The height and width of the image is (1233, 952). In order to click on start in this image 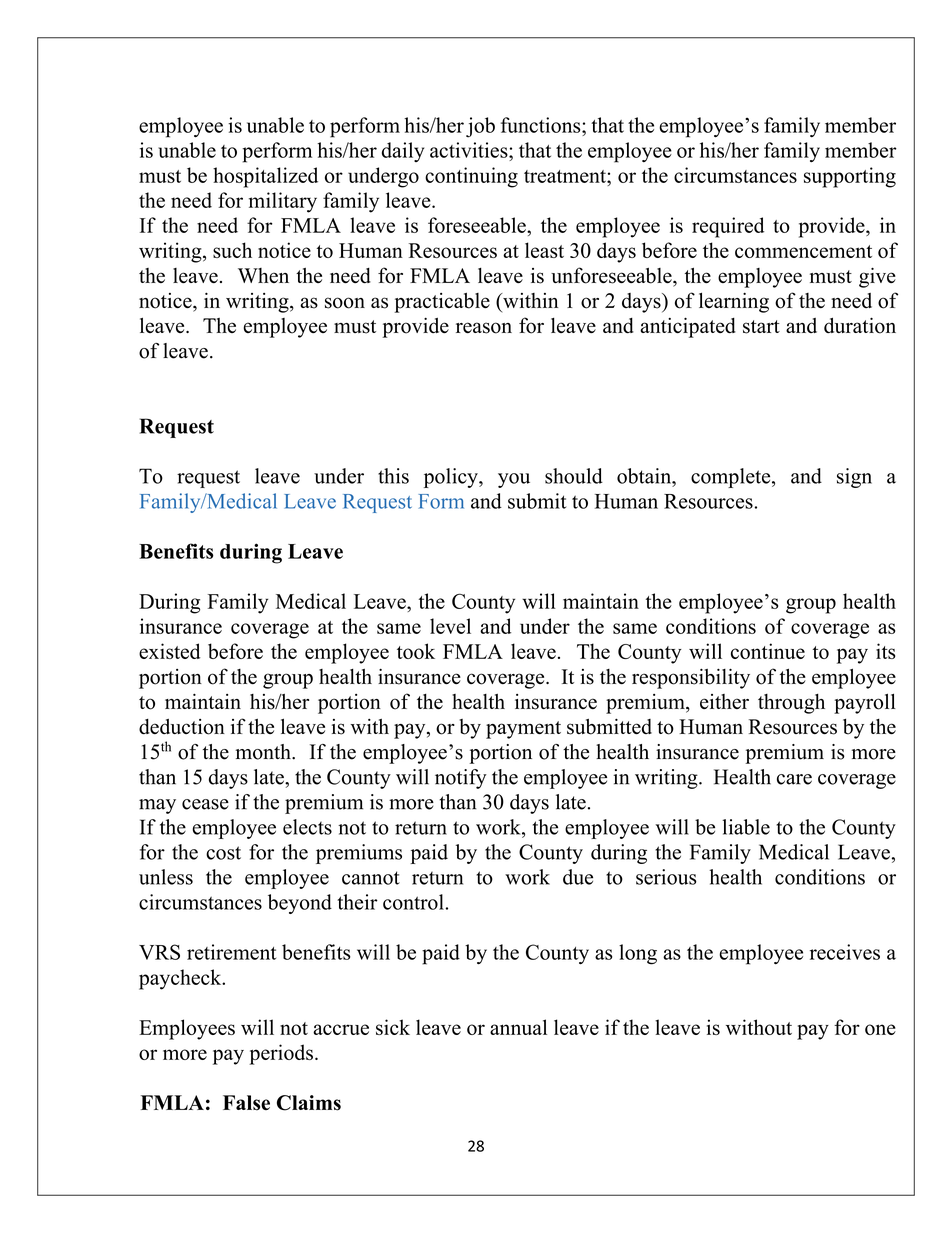, I will do `click(761, 327)`.
